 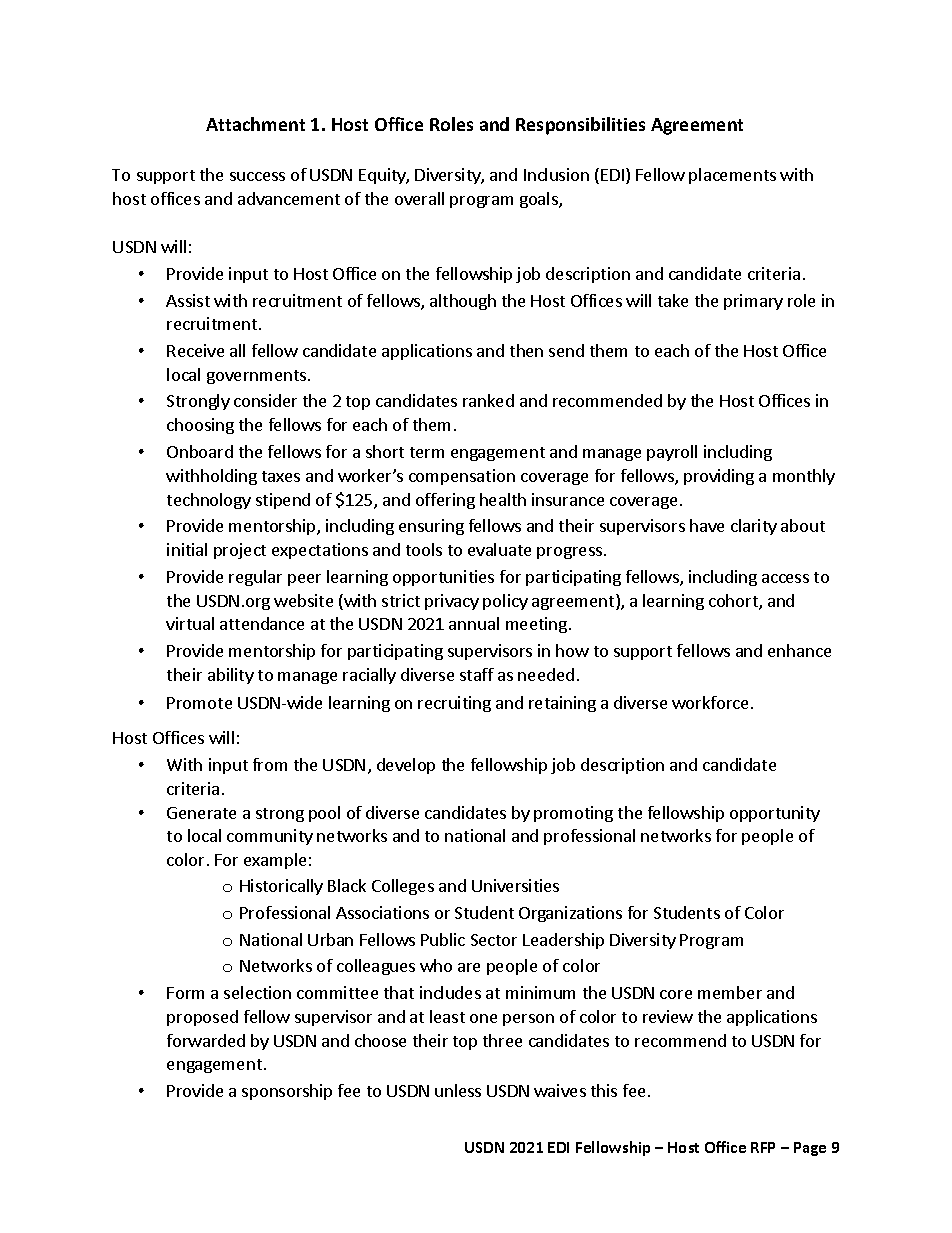 I want to click on Historically, so click(x=281, y=887).
